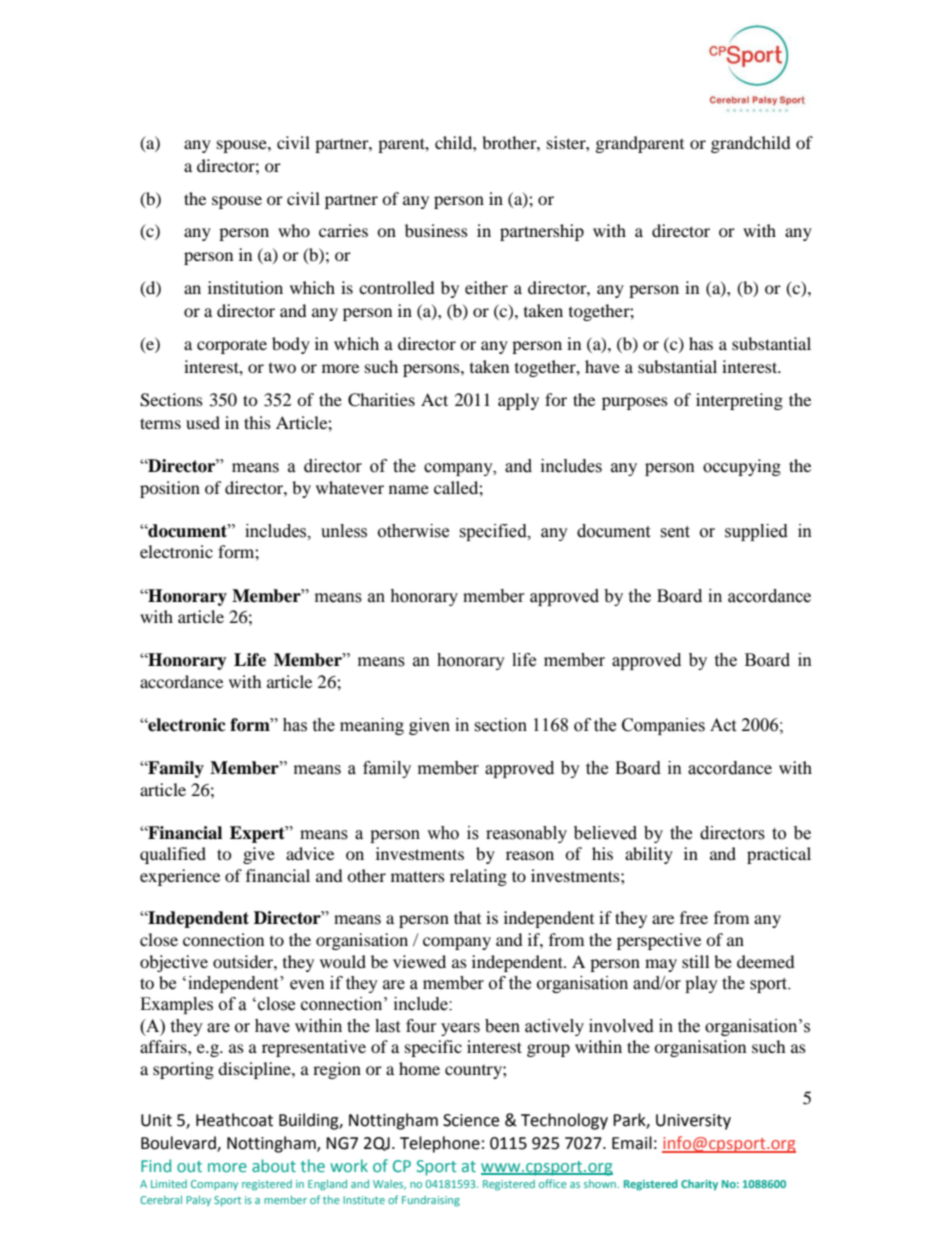 The width and height of the screenshot is (952, 1233). What do you see at coordinates (739, 401) in the screenshot?
I see `interpreting` at bounding box center [739, 401].
